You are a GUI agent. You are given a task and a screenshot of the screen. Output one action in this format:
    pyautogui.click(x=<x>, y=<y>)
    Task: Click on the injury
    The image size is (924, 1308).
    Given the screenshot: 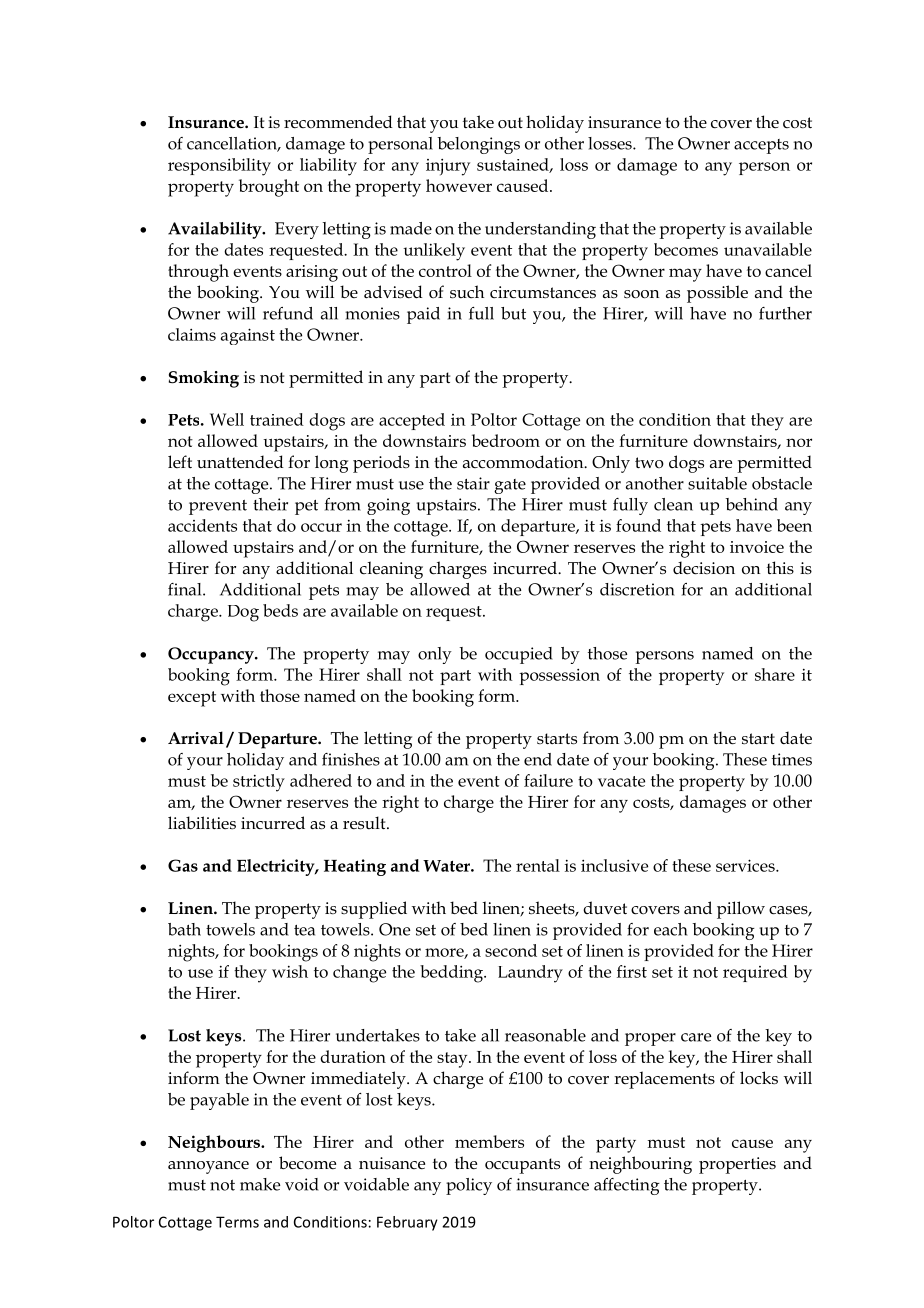 What is the action you would take?
    pyautogui.click(x=448, y=167)
